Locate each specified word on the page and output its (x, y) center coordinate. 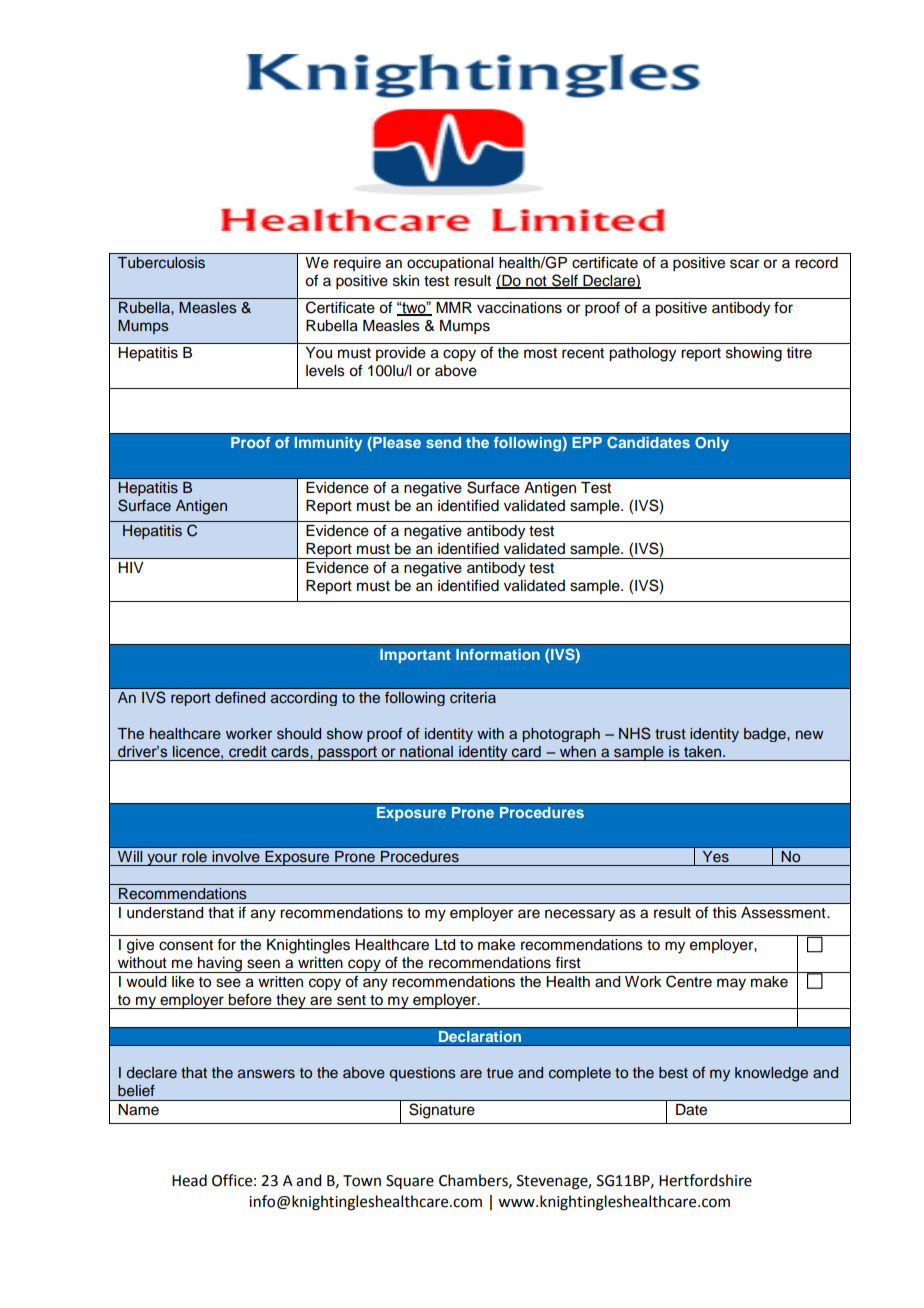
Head (189, 1180)
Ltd (445, 945)
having (220, 965)
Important (415, 656)
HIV (131, 567)
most (540, 353)
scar (744, 264)
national (426, 752)
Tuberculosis (161, 263)
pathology (642, 354)
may (731, 984)
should (299, 734)
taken (704, 751)
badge (766, 735)
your (162, 859)
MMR (454, 307)
